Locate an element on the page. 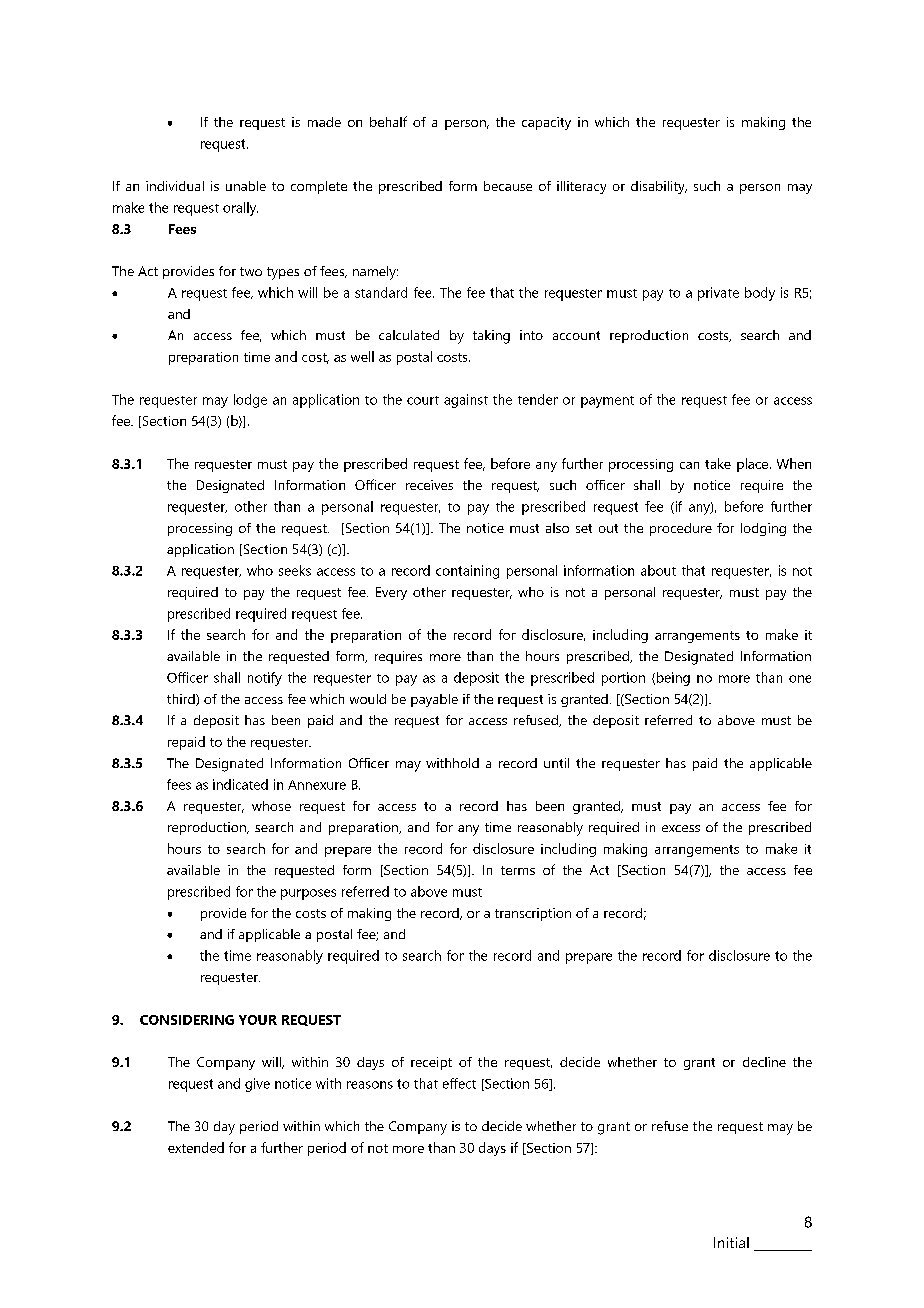 The height and width of the document is (1308, 924). unable is located at coordinates (246, 186).
